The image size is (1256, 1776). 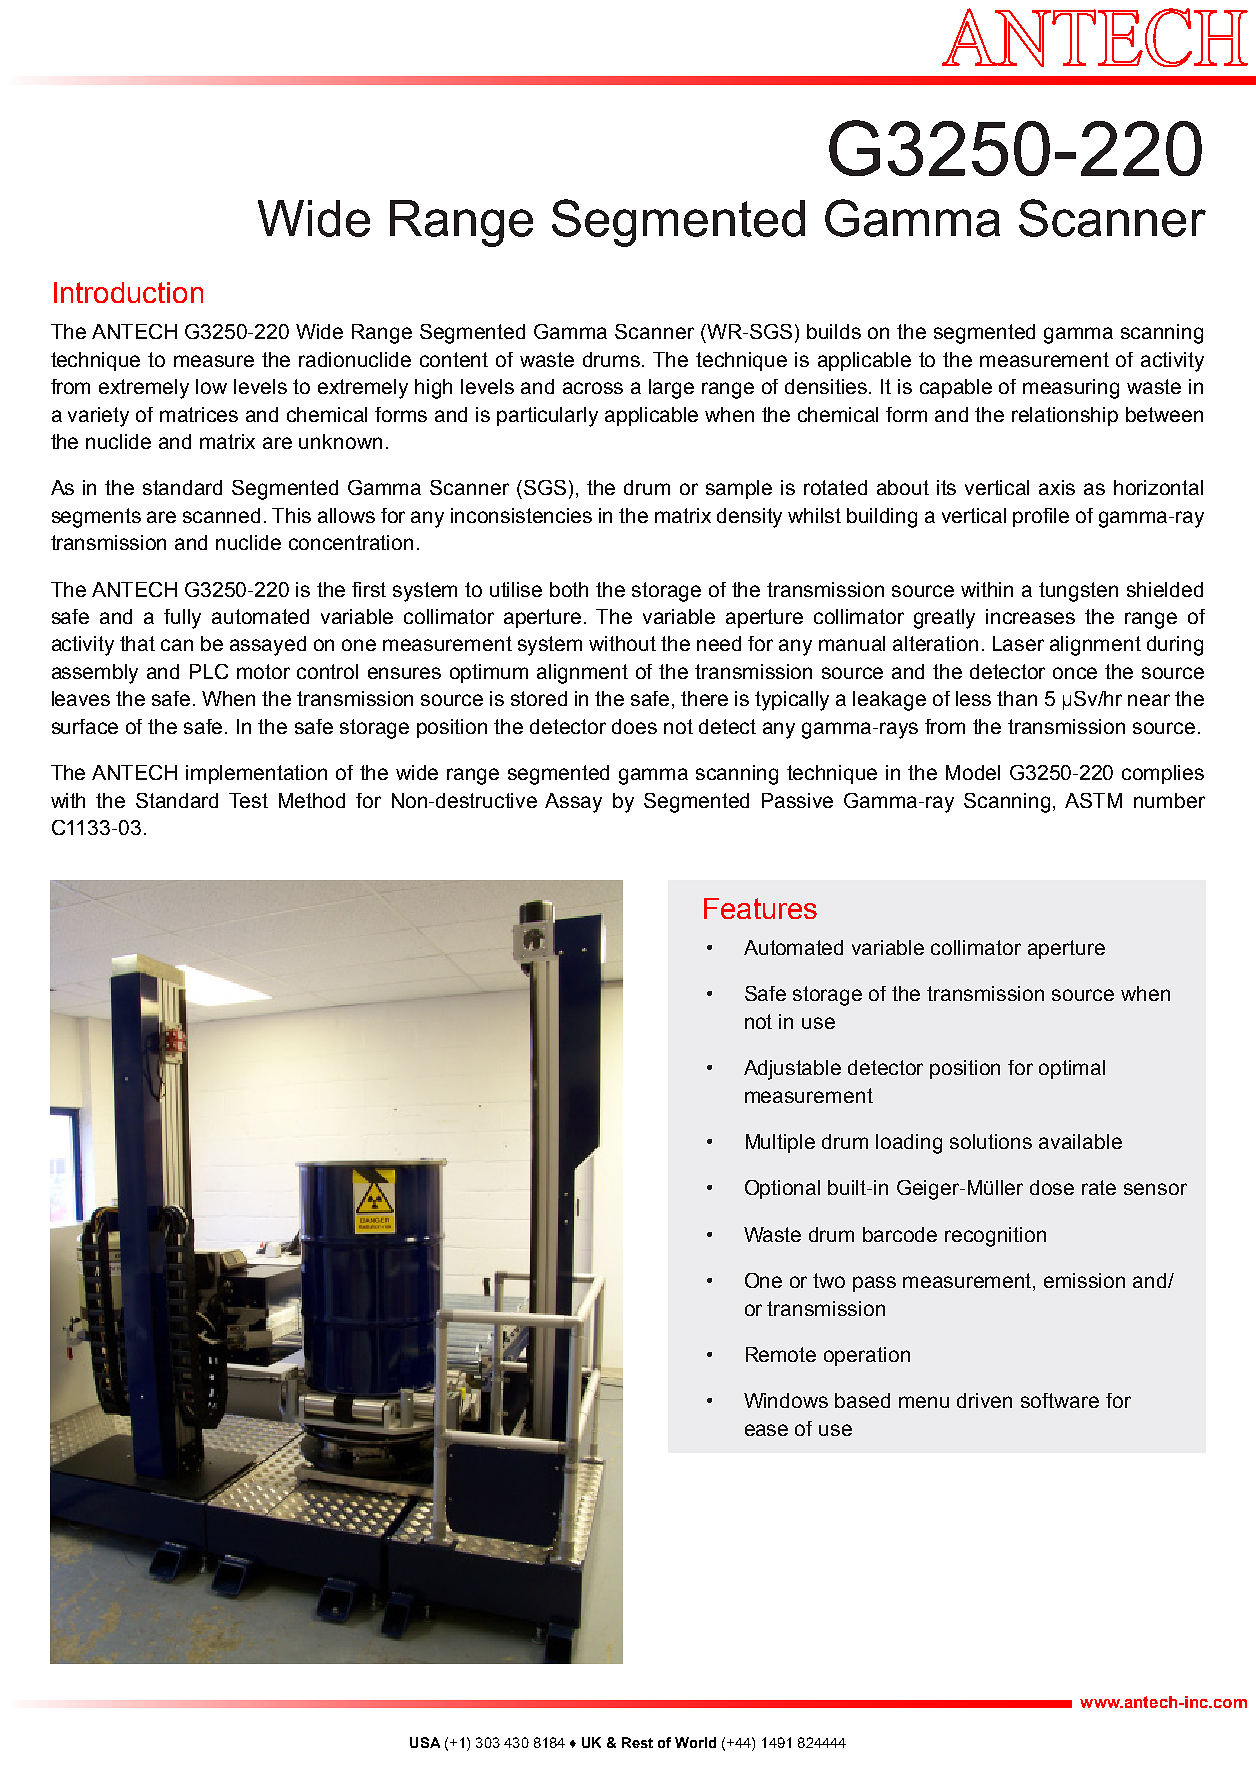 I want to click on does, so click(x=634, y=726).
